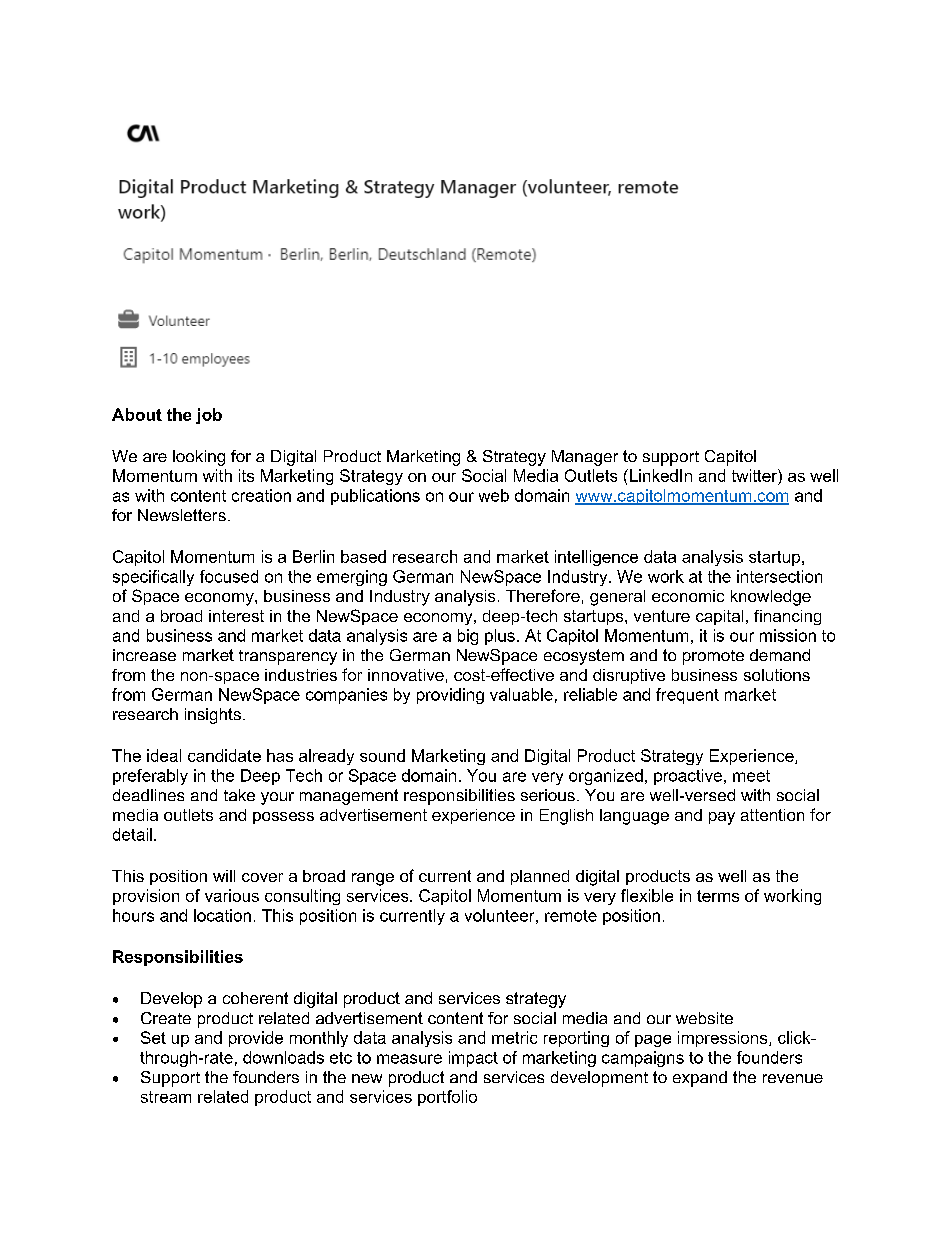 The width and height of the screenshot is (952, 1233). What do you see at coordinates (166, 1097) in the screenshot?
I see `stream` at bounding box center [166, 1097].
